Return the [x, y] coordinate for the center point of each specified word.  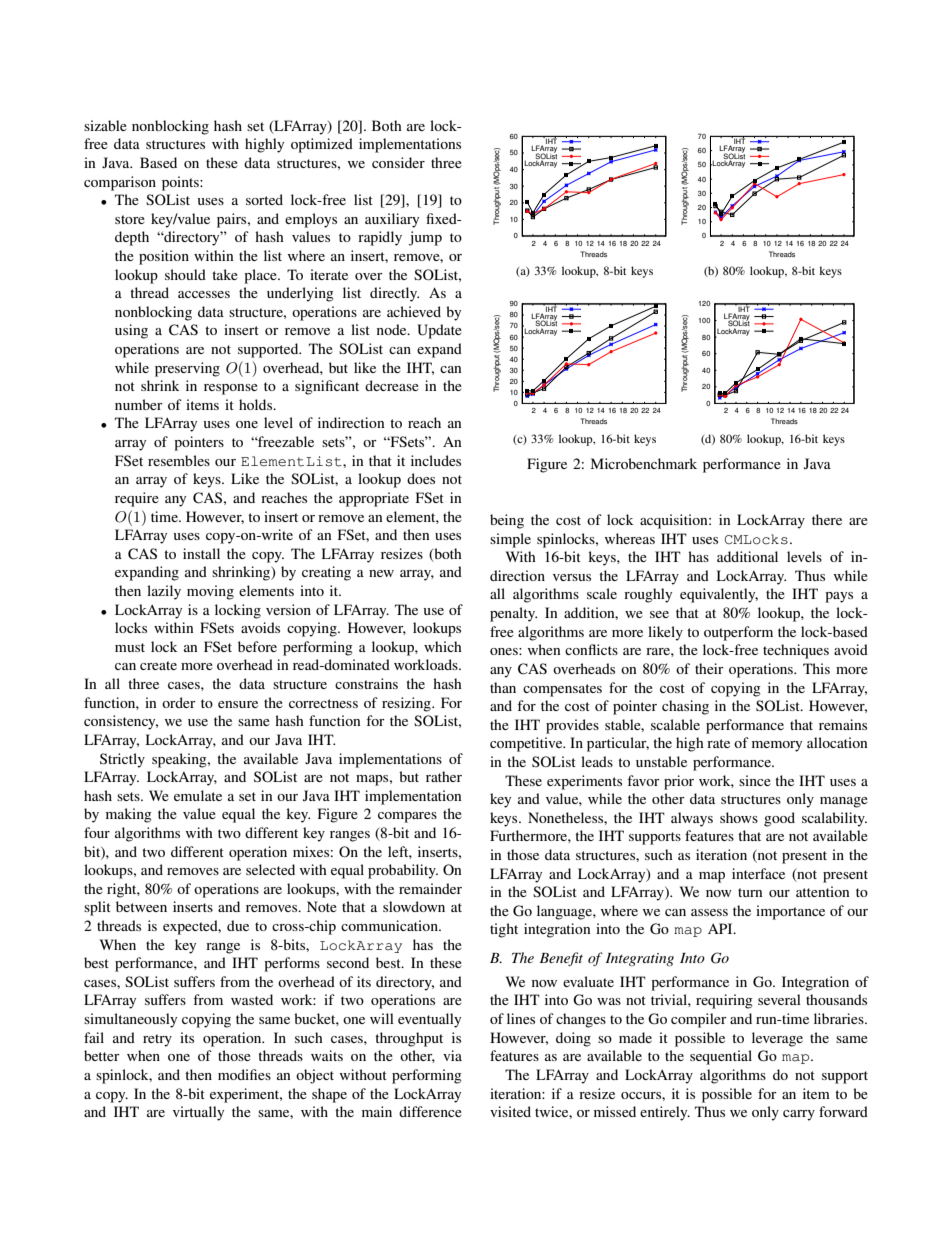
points [181, 183]
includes [436, 460]
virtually [198, 1113]
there [827, 519]
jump [425, 238]
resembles [179, 460]
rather [444, 776]
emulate [198, 795]
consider [398, 162]
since [755, 780]
